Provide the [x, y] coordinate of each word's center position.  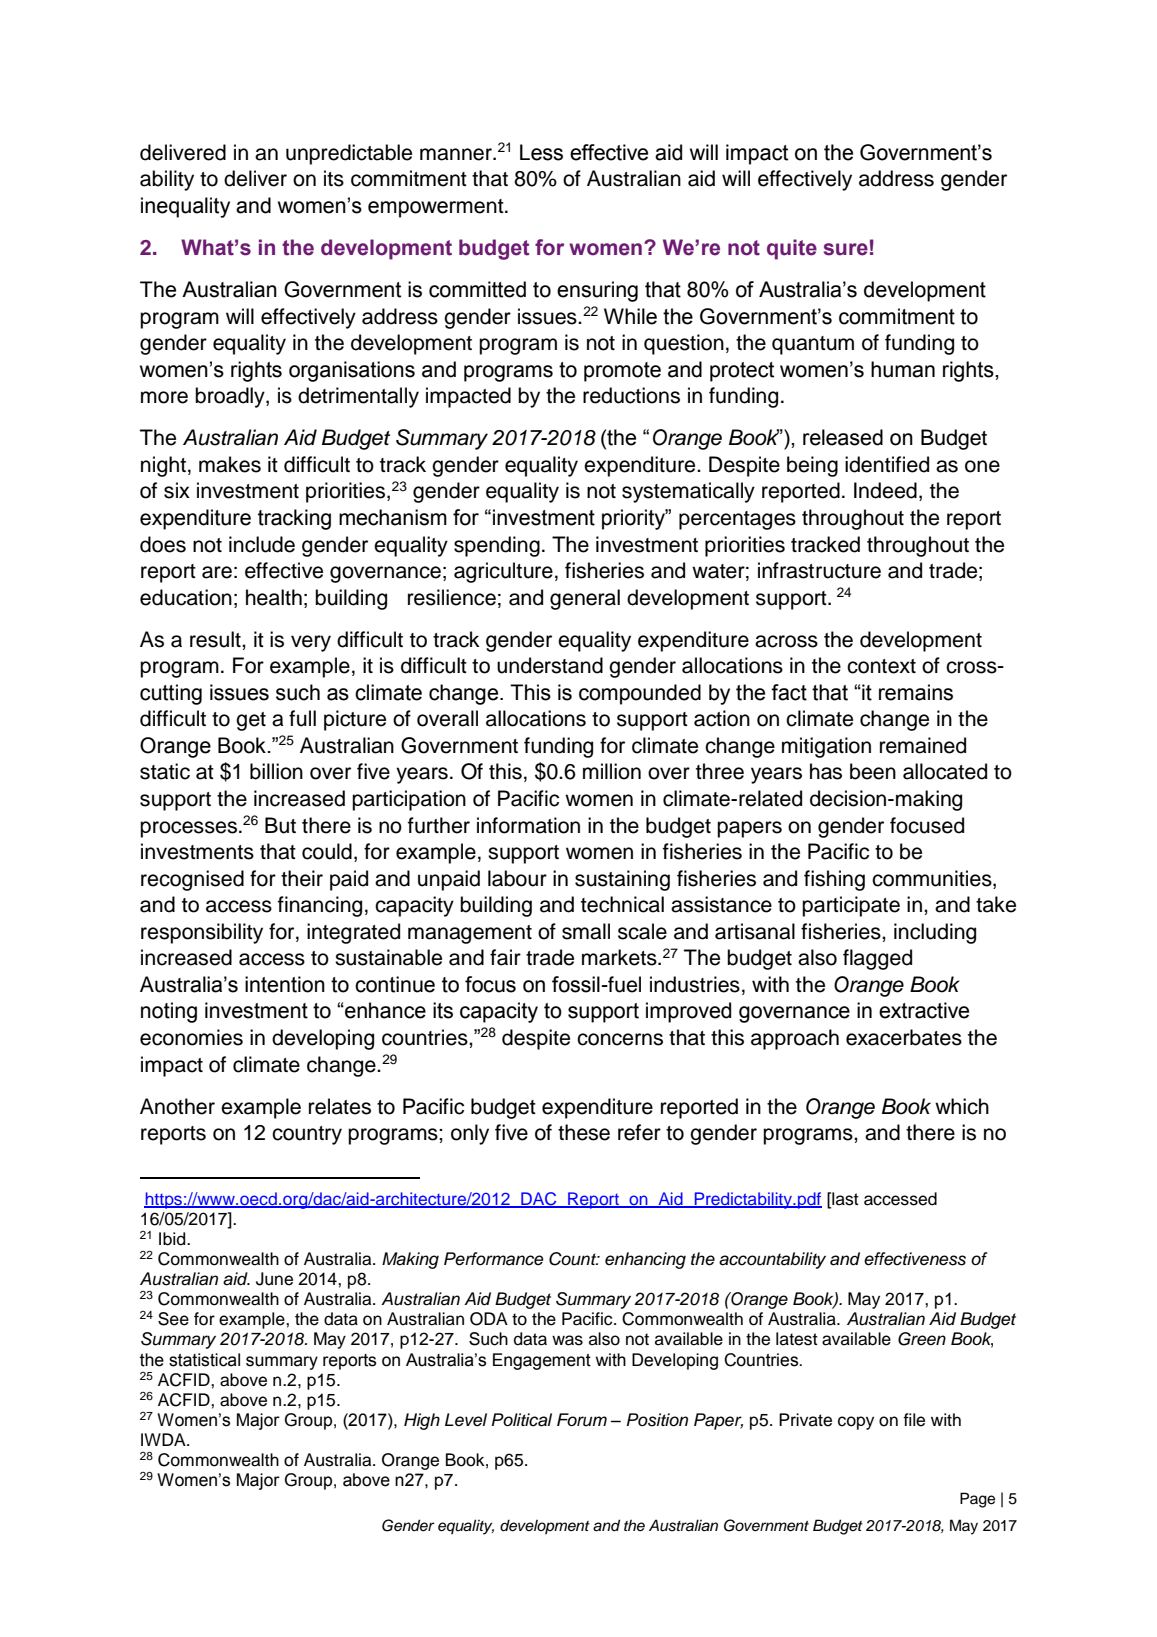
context [881, 666]
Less [541, 152]
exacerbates [904, 1037]
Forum [582, 1420]
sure [845, 249]
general [585, 599]
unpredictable [349, 154]
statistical [204, 1360]
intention [285, 984]
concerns [620, 1039]
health [274, 597]
